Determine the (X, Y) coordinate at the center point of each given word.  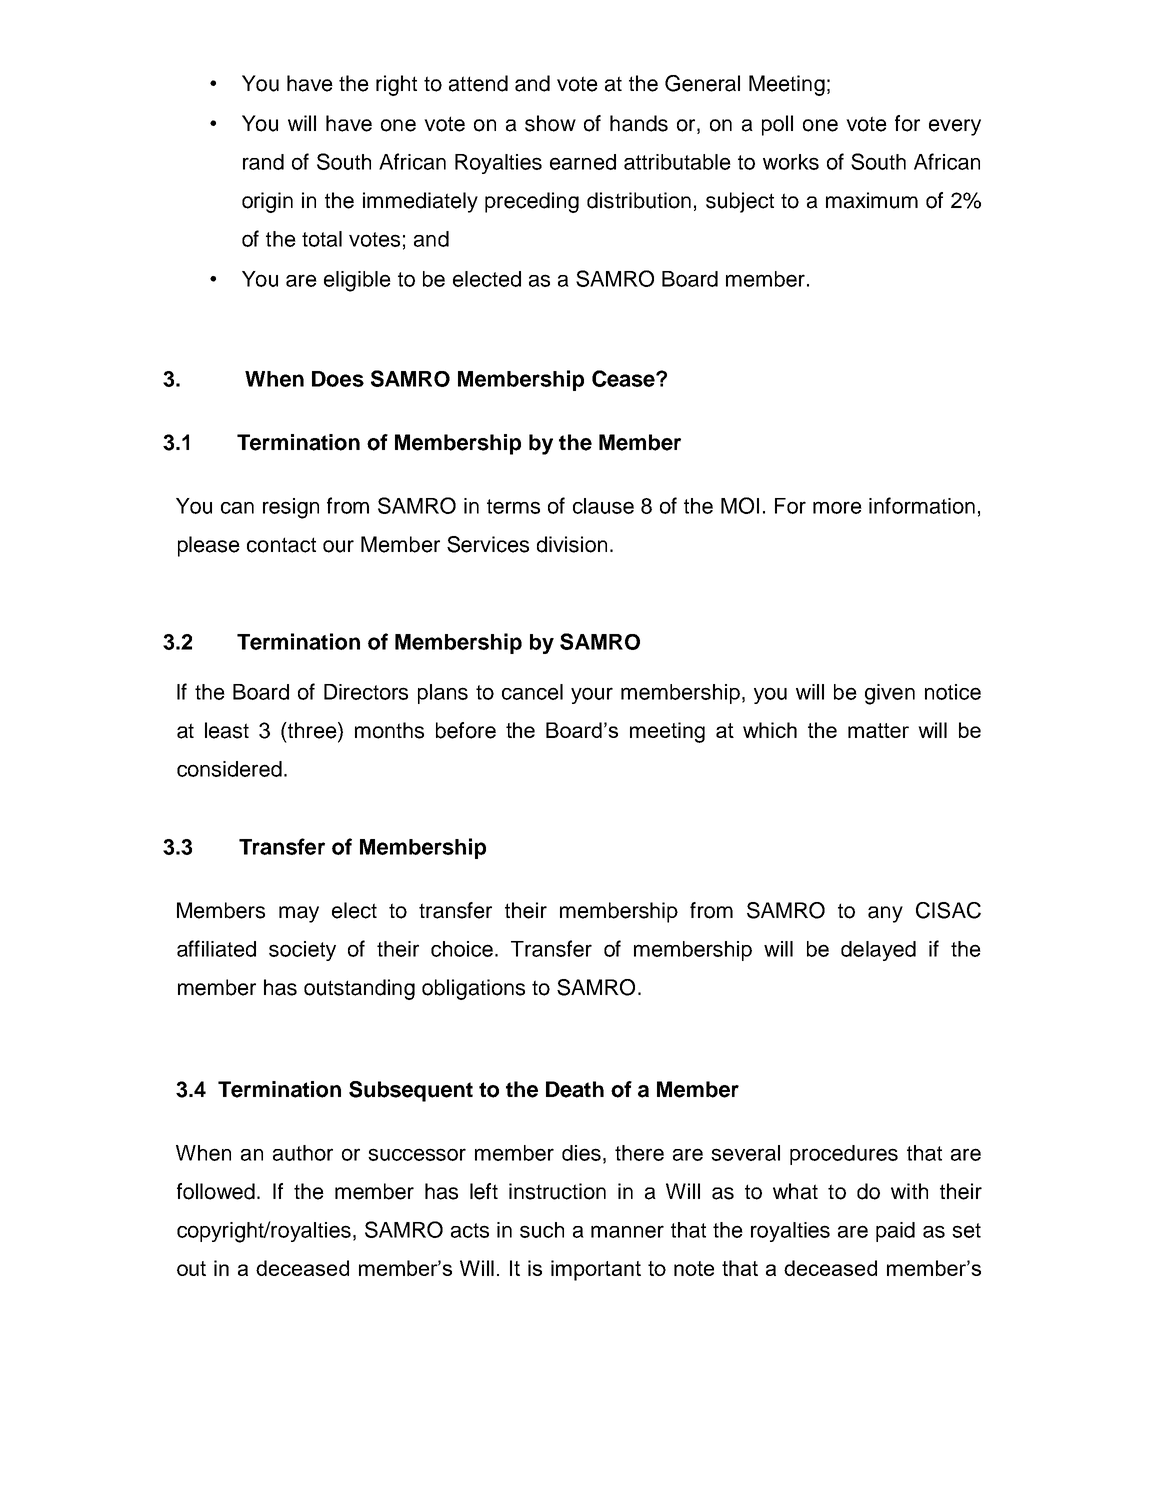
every (955, 127)
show (550, 123)
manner (627, 1231)
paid (895, 1232)
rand (263, 162)
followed (216, 1191)
